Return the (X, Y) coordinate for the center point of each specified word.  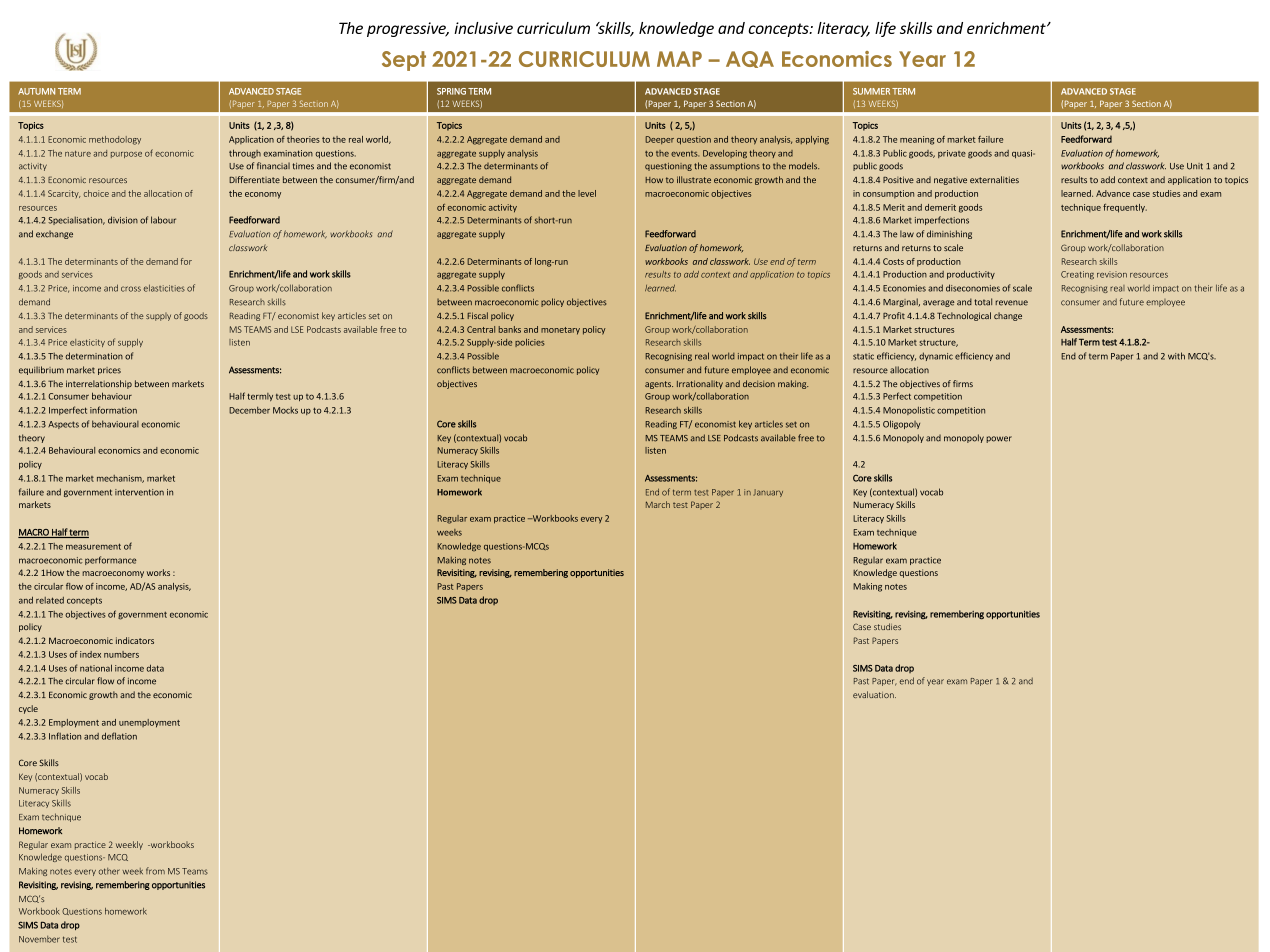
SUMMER (871, 91)
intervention (139, 492)
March (658, 504)
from (155, 871)
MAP (679, 59)
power (999, 439)
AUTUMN (36, 91)
